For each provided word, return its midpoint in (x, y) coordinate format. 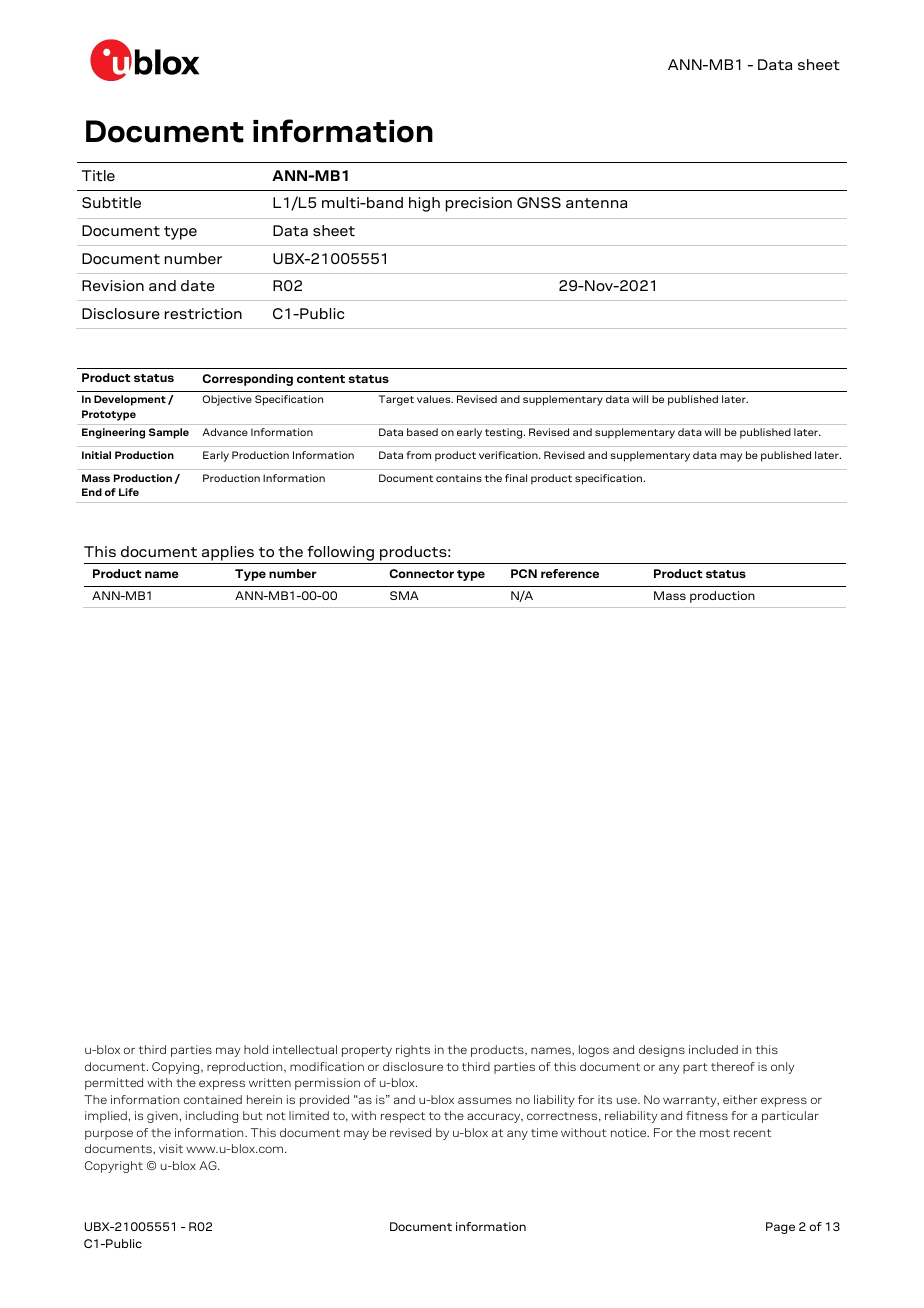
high (424, 204)
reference (570, 573)
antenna (596, 203)
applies (228, 553)
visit (171, 1148)
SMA (404, 595)
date (198, 285)
